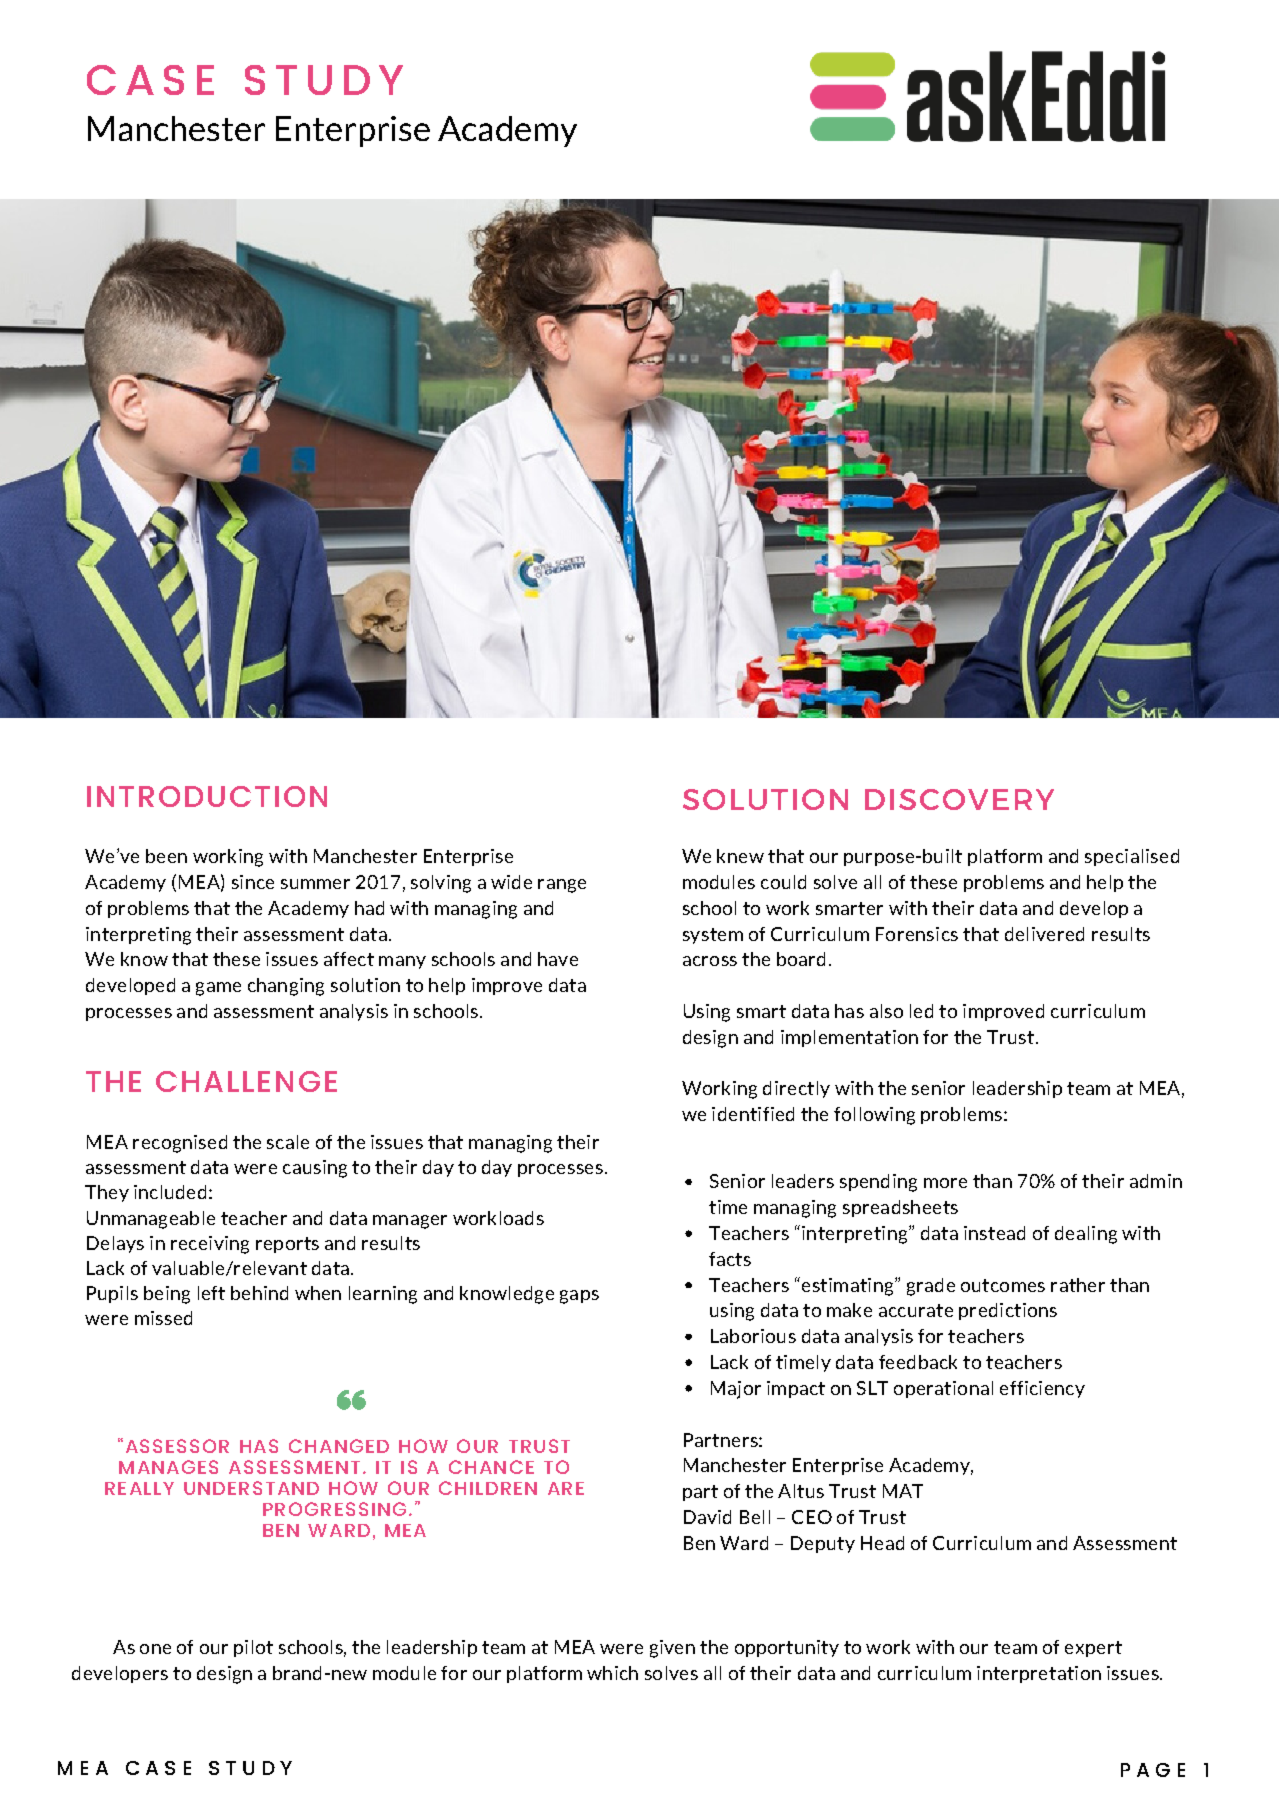 The image size is (1279, 1809). Describe the element at coordinates (740, 856) in the screenshot. I see `knew` at that location.
